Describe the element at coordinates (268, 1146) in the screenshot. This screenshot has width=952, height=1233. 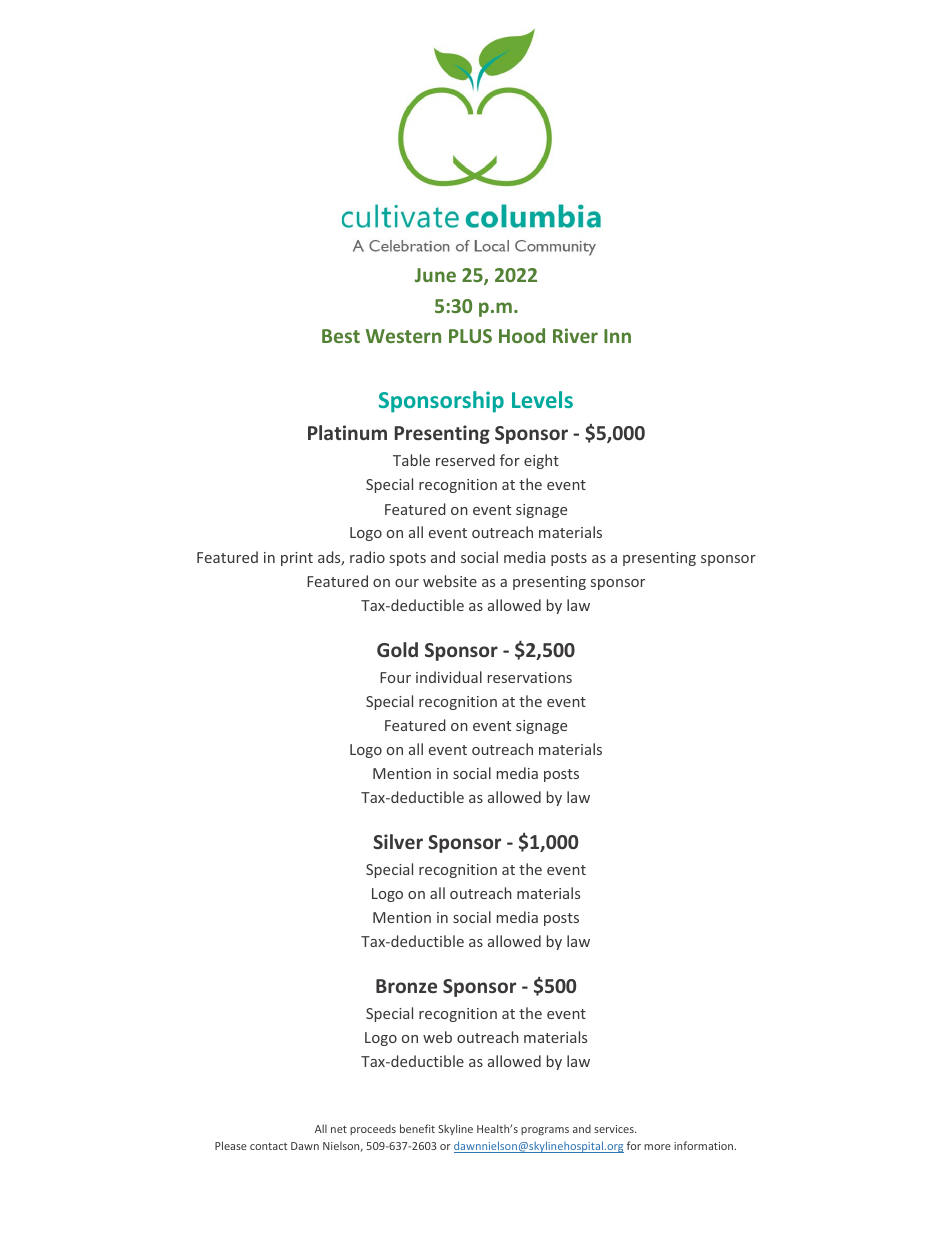
I see `contact` at that location.
